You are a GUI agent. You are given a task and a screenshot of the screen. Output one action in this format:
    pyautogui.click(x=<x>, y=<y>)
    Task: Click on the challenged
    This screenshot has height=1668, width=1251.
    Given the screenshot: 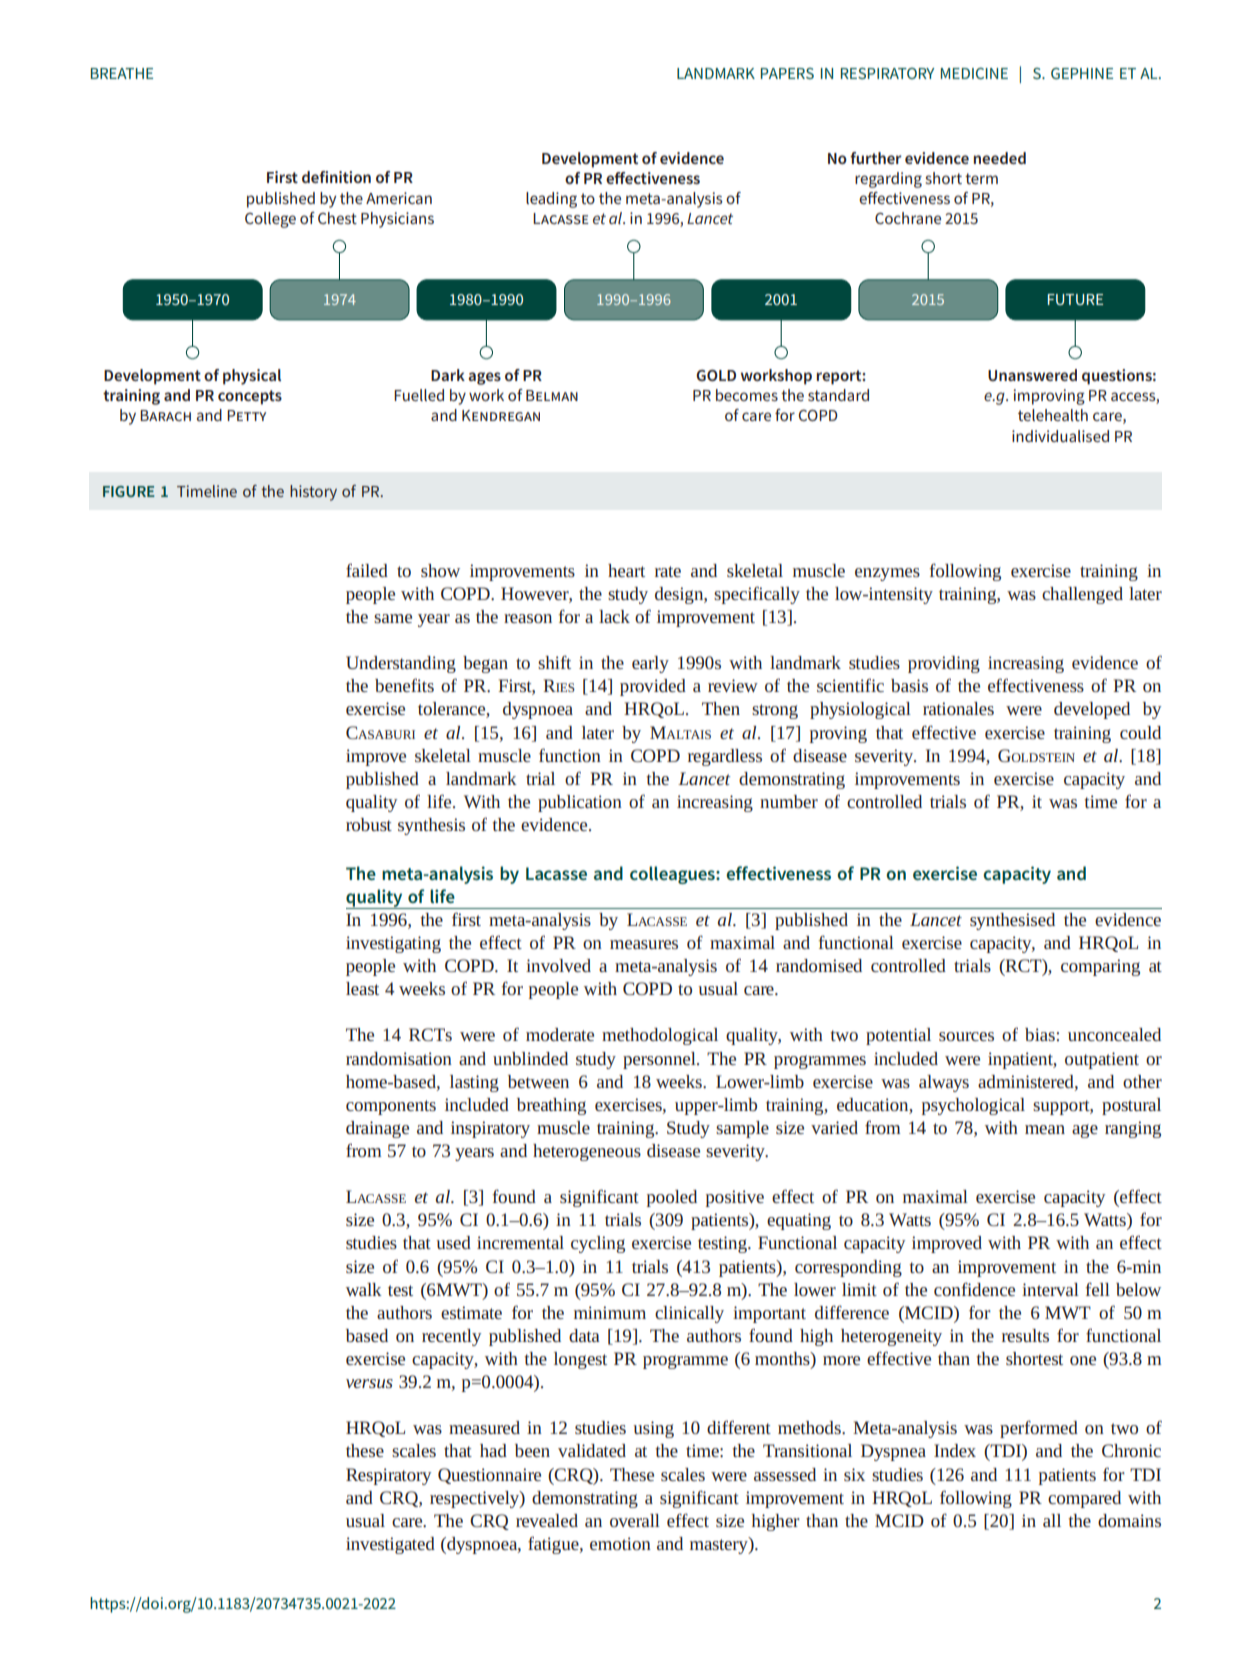 What is the action you would take?
    pyautogui.click(x=1082, y=595)
